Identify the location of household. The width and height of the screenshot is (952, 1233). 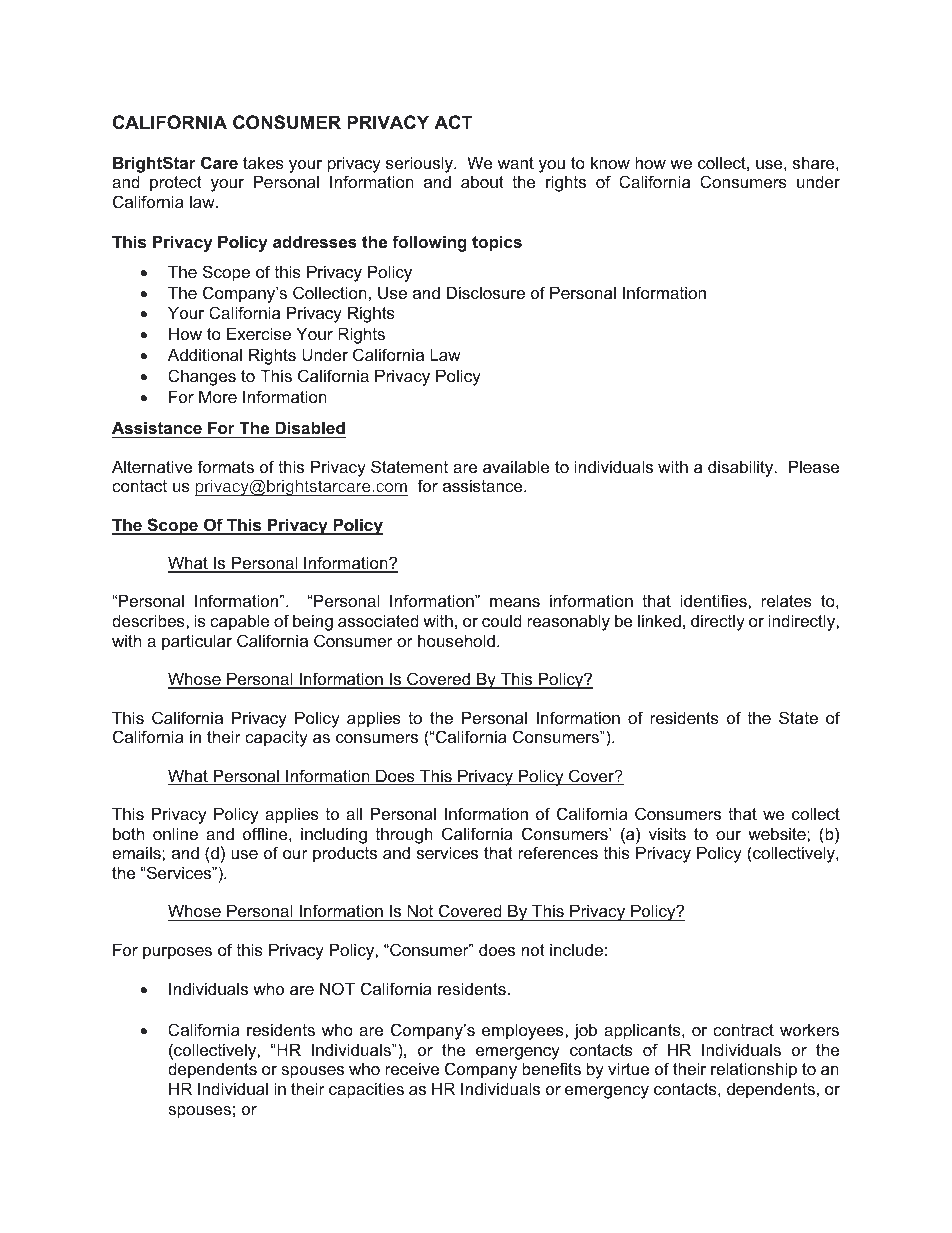
(456, 640).
